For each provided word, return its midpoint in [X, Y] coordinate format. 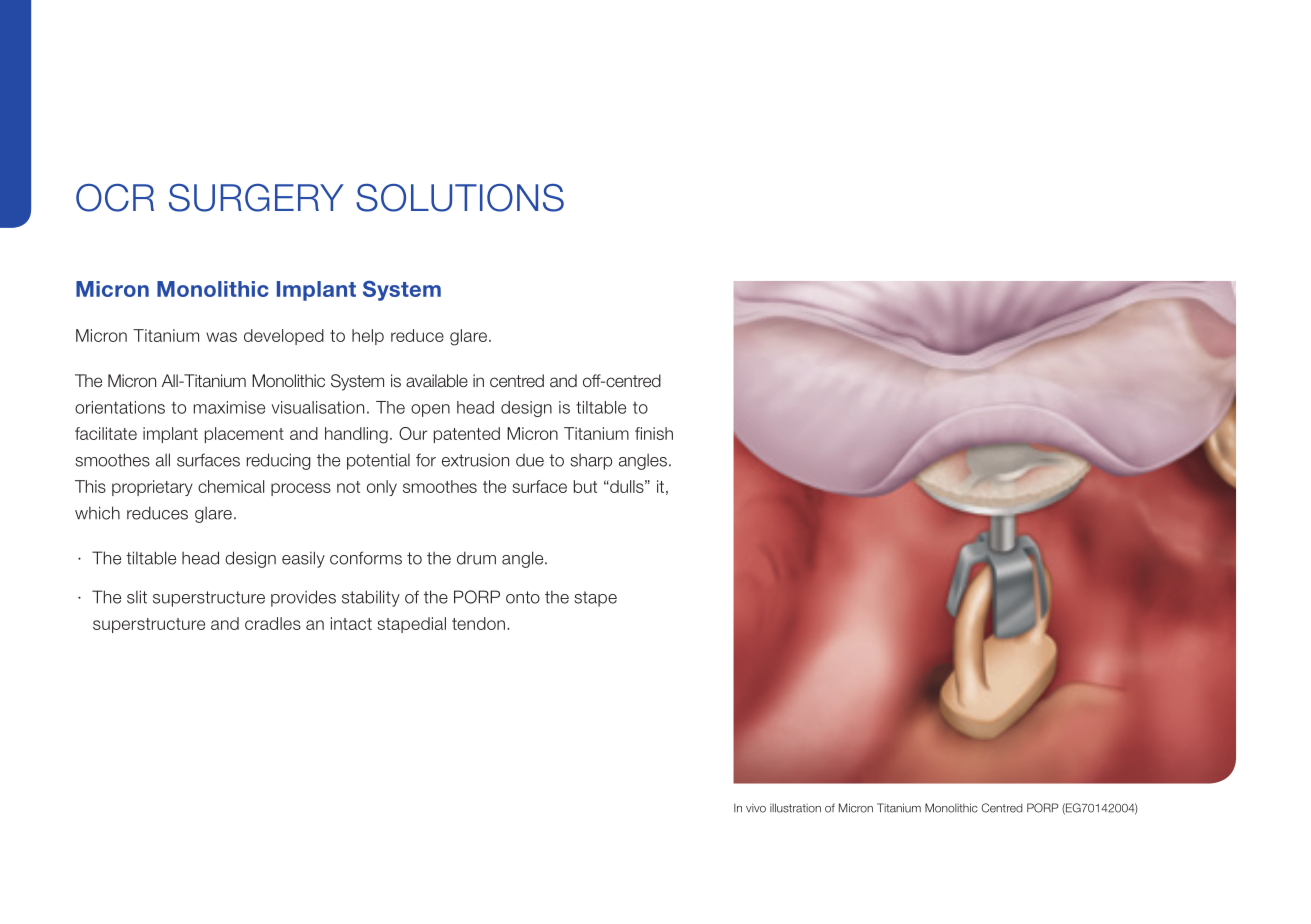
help [368, 337]
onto [523, 597]
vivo [756, 808]
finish [654, 433]
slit [137, 597]
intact [351, 623]
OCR [115, 198]
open [430, 410]
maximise [229, 407]
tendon [480, 623]
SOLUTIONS [460, 198]
